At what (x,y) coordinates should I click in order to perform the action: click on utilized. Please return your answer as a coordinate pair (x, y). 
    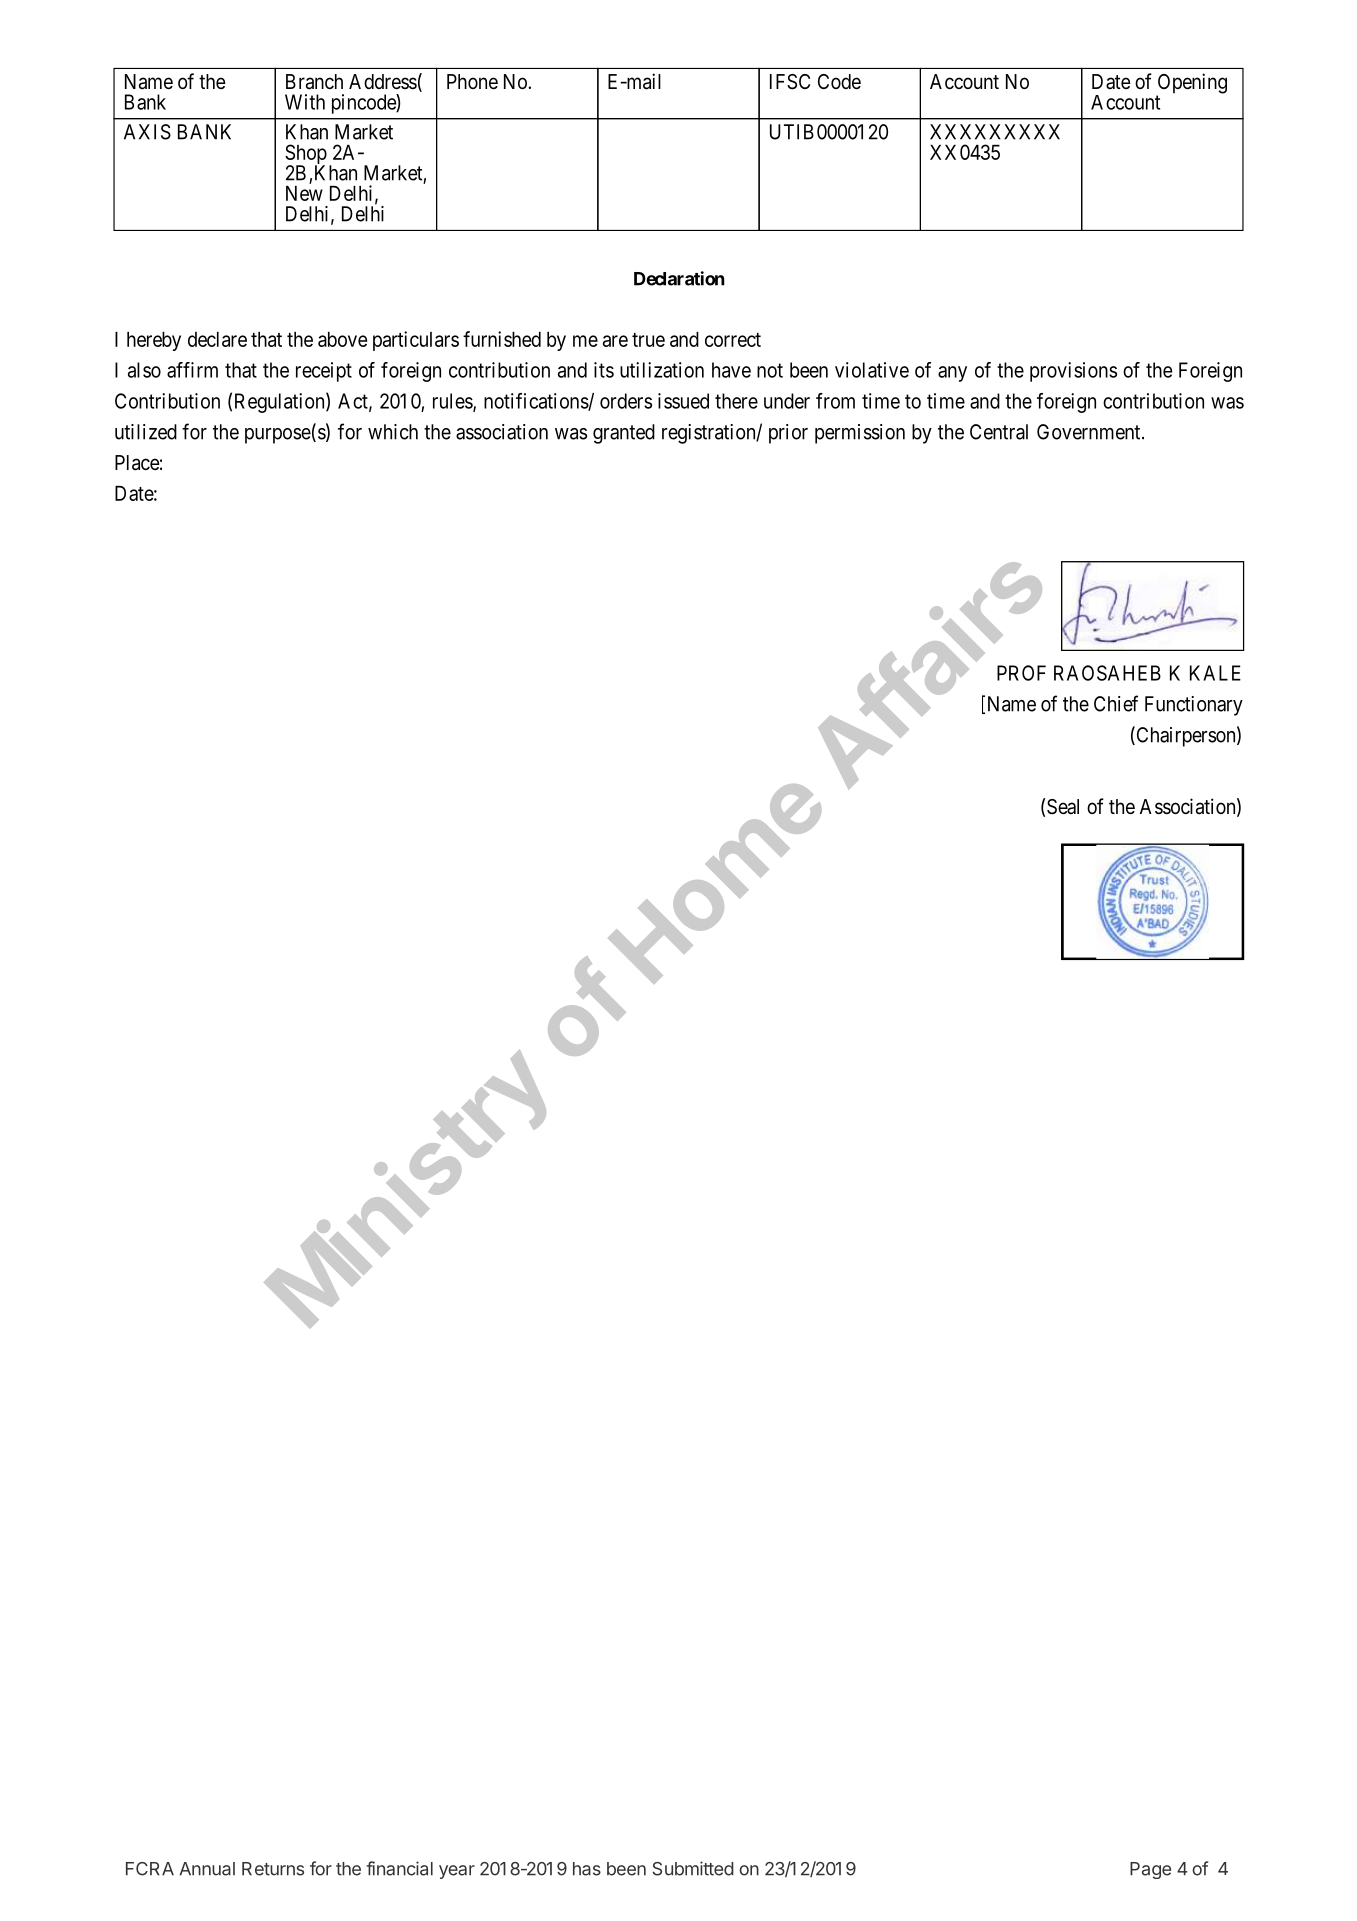
    Looking at the image, I should click on (146, 432).
